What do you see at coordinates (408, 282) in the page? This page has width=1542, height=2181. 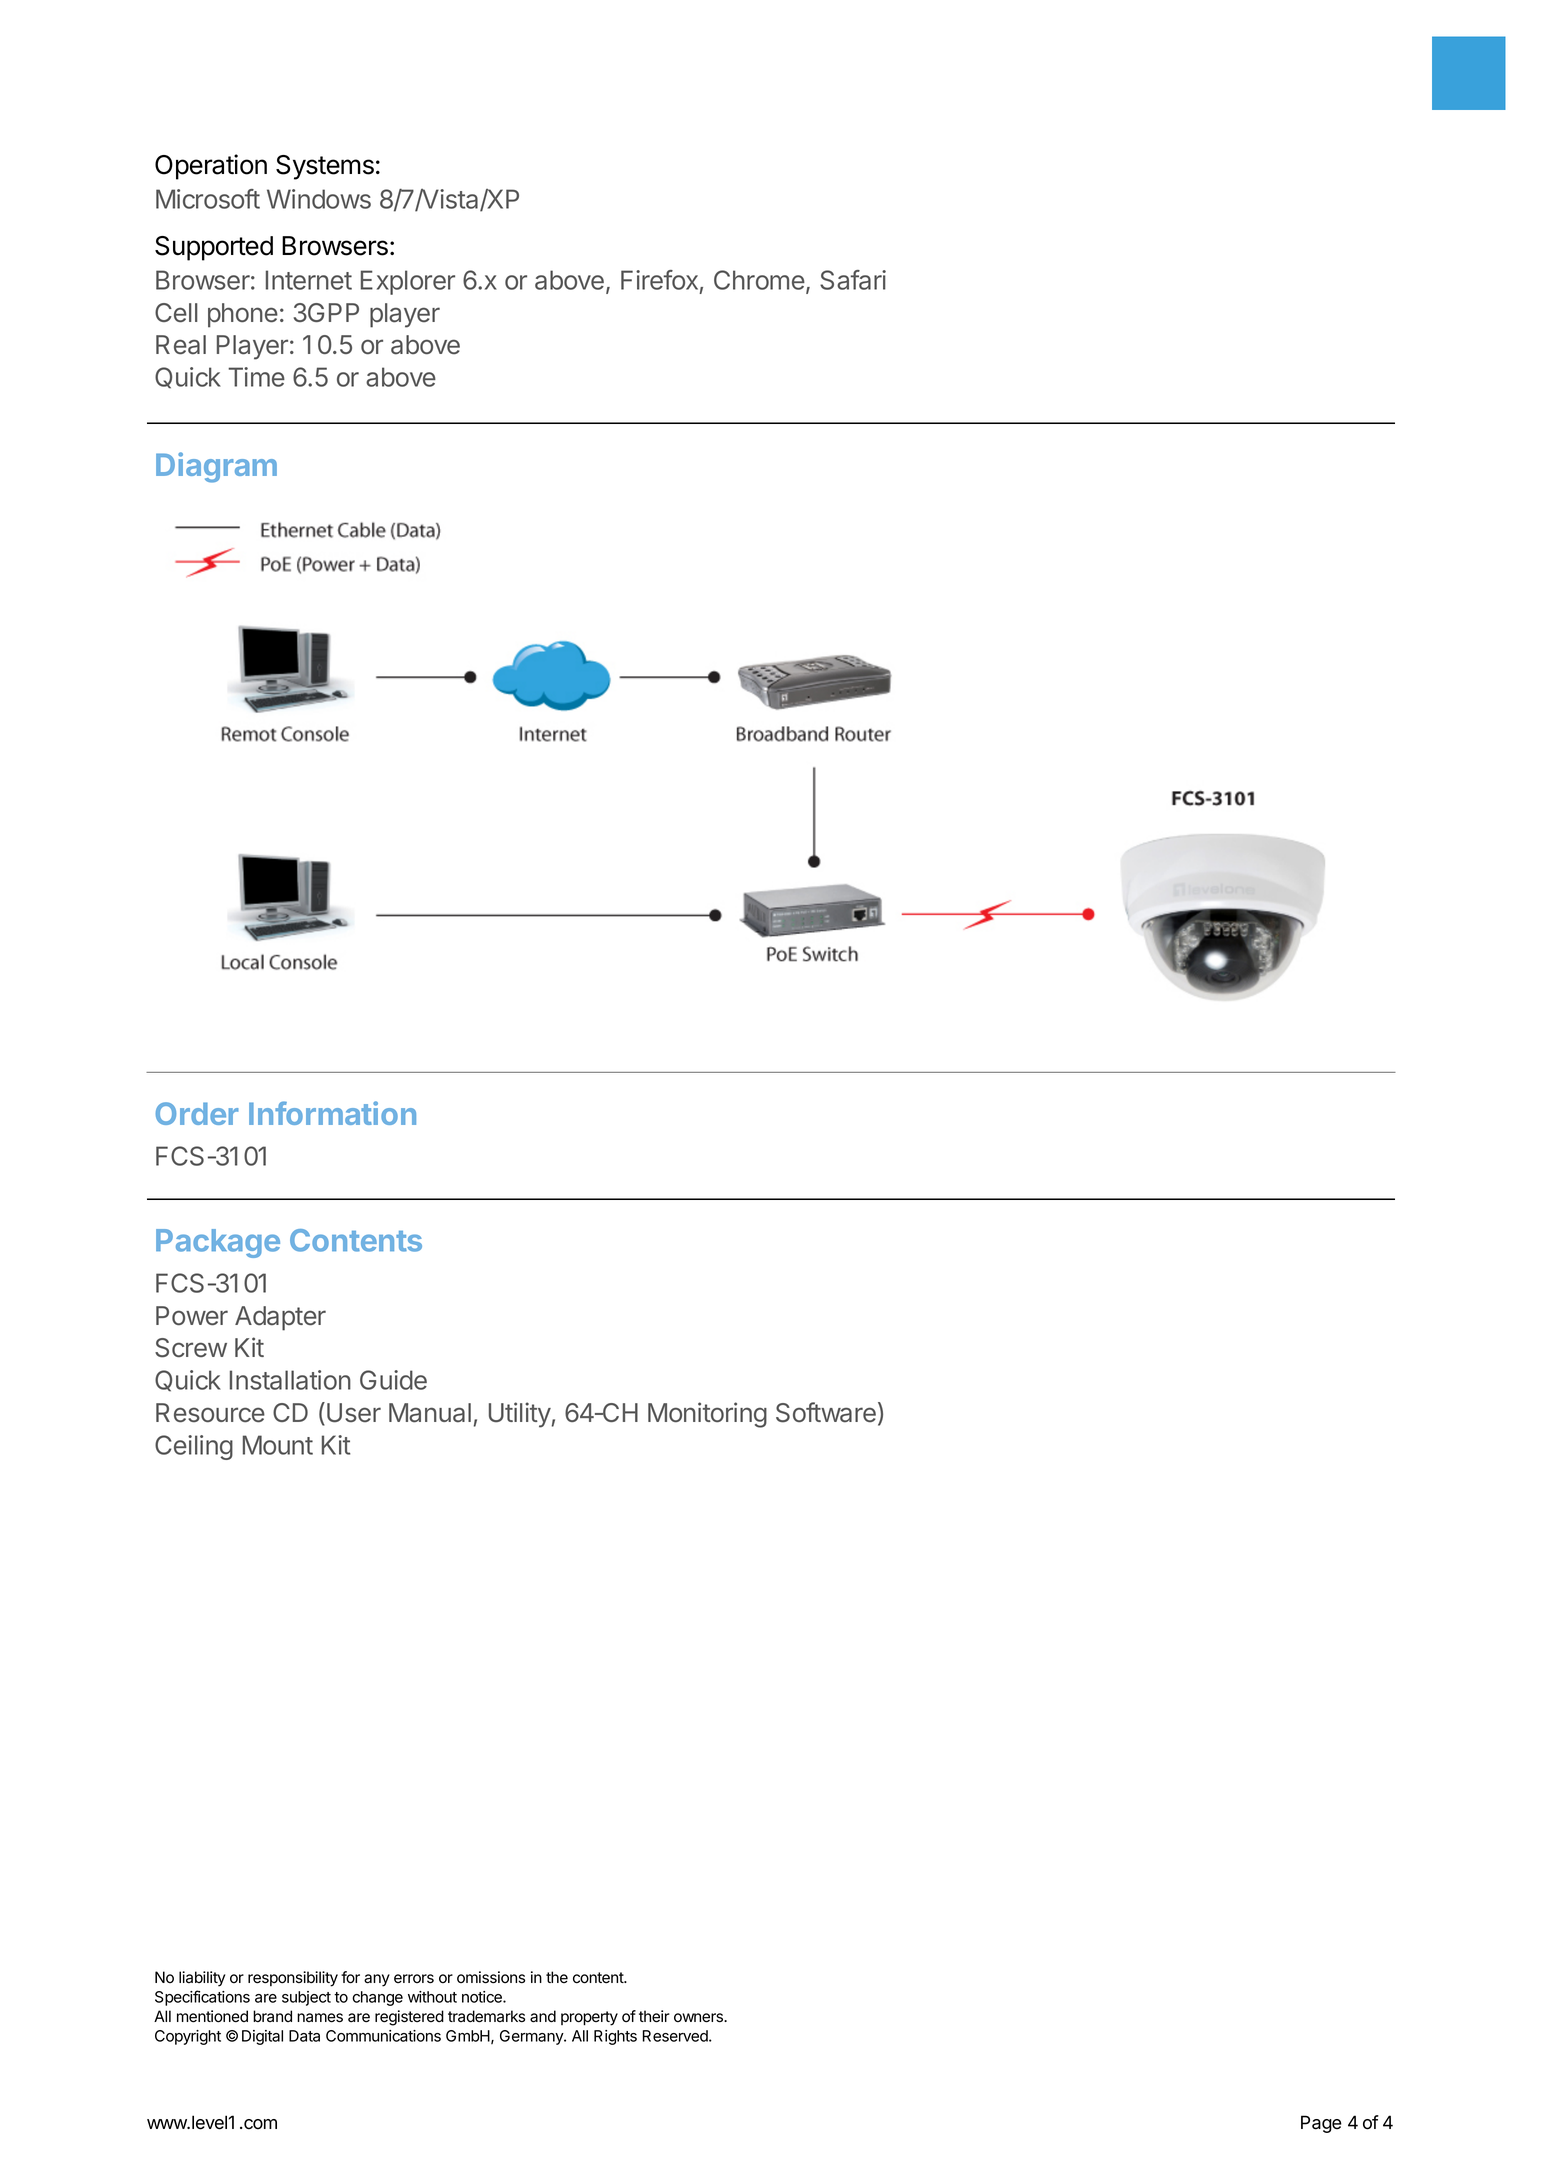 I see `Explorer` at bounding box center [408, 282].
